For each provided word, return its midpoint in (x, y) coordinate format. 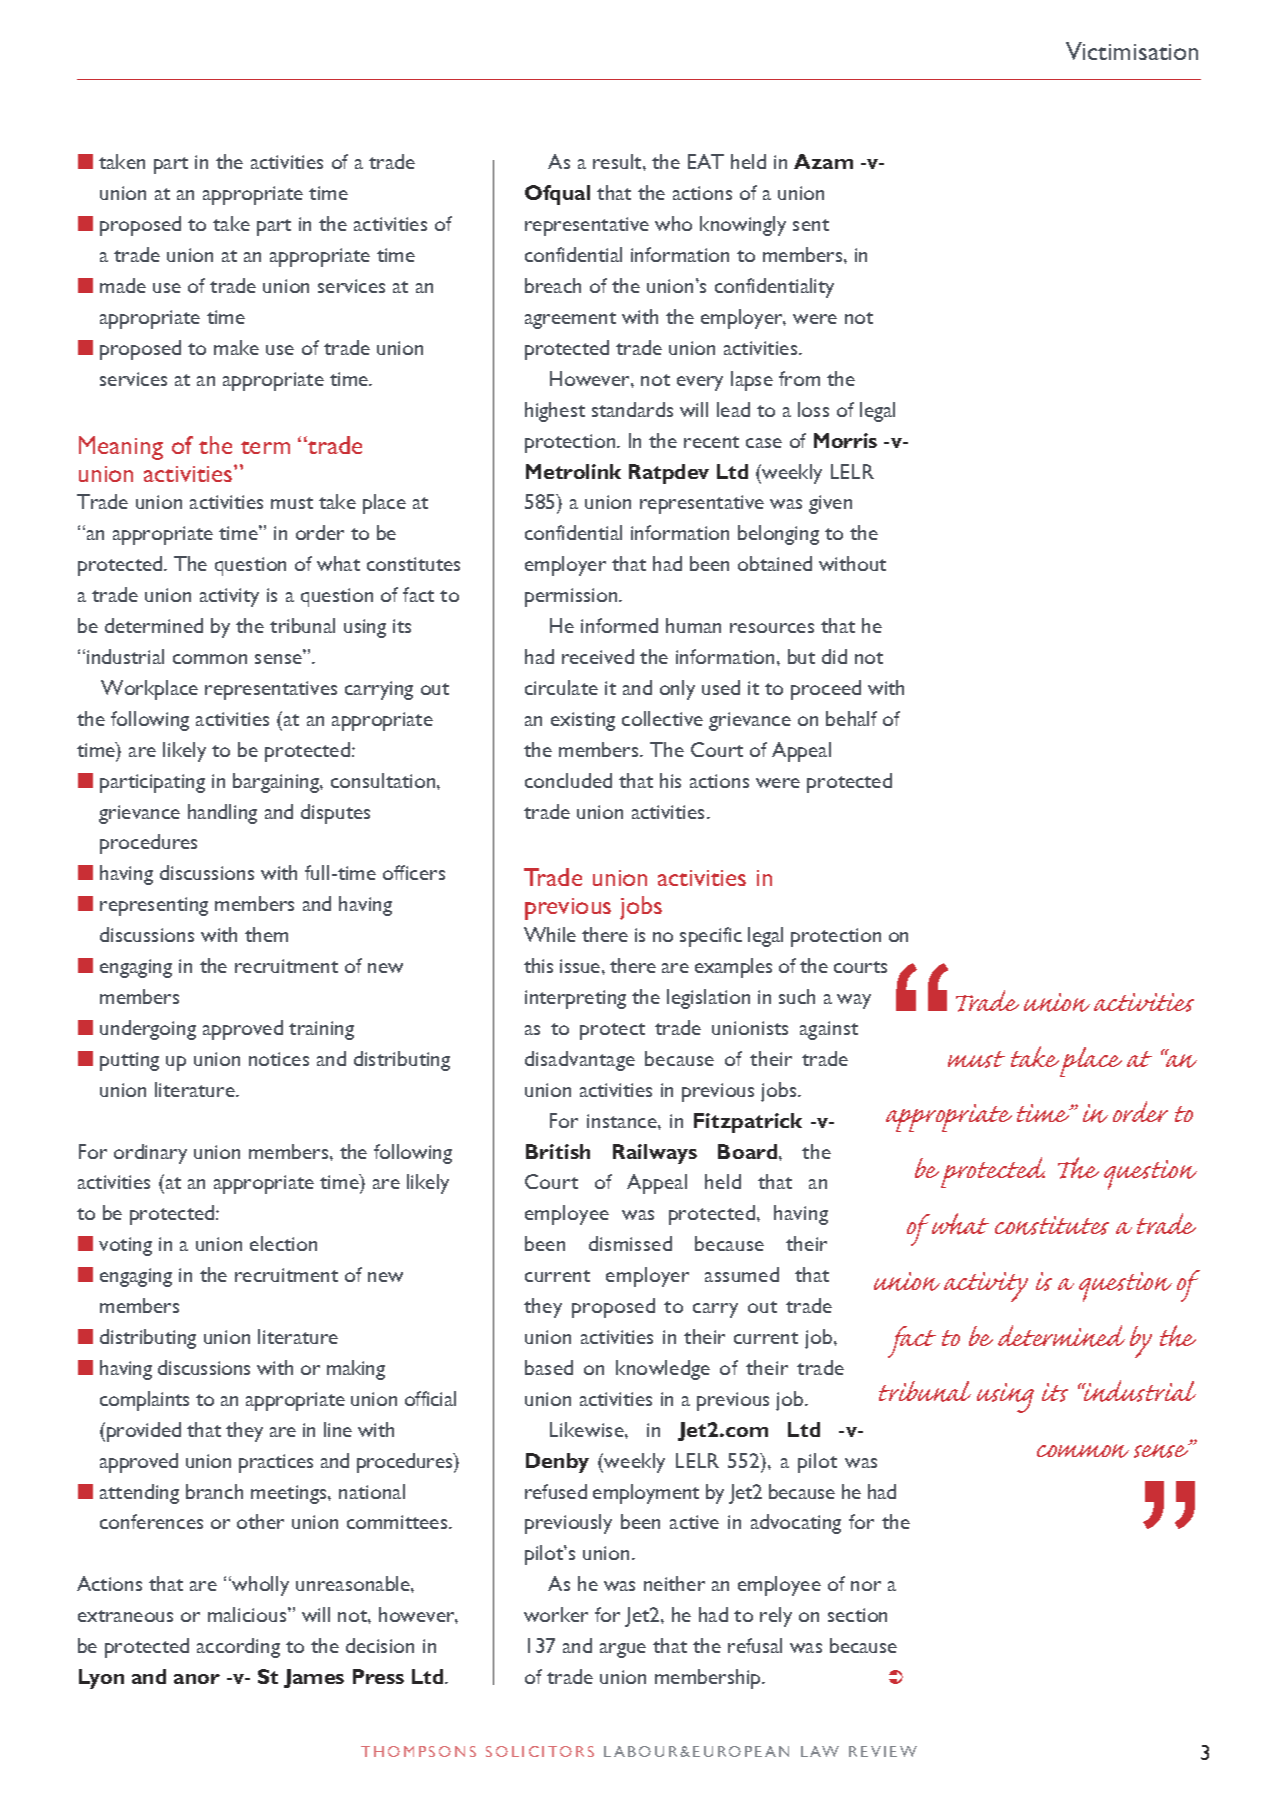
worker (556, 1614)
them (266, 934)
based (549, 1367)
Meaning (121, 448)
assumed (742, 1274)
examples (733, 968)
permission (572, 597)
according (238, 1648)
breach (553, 285)
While (550, 934)
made (123, 285)
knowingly (743, 226)
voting (125, 1246)
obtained (775, 563)
